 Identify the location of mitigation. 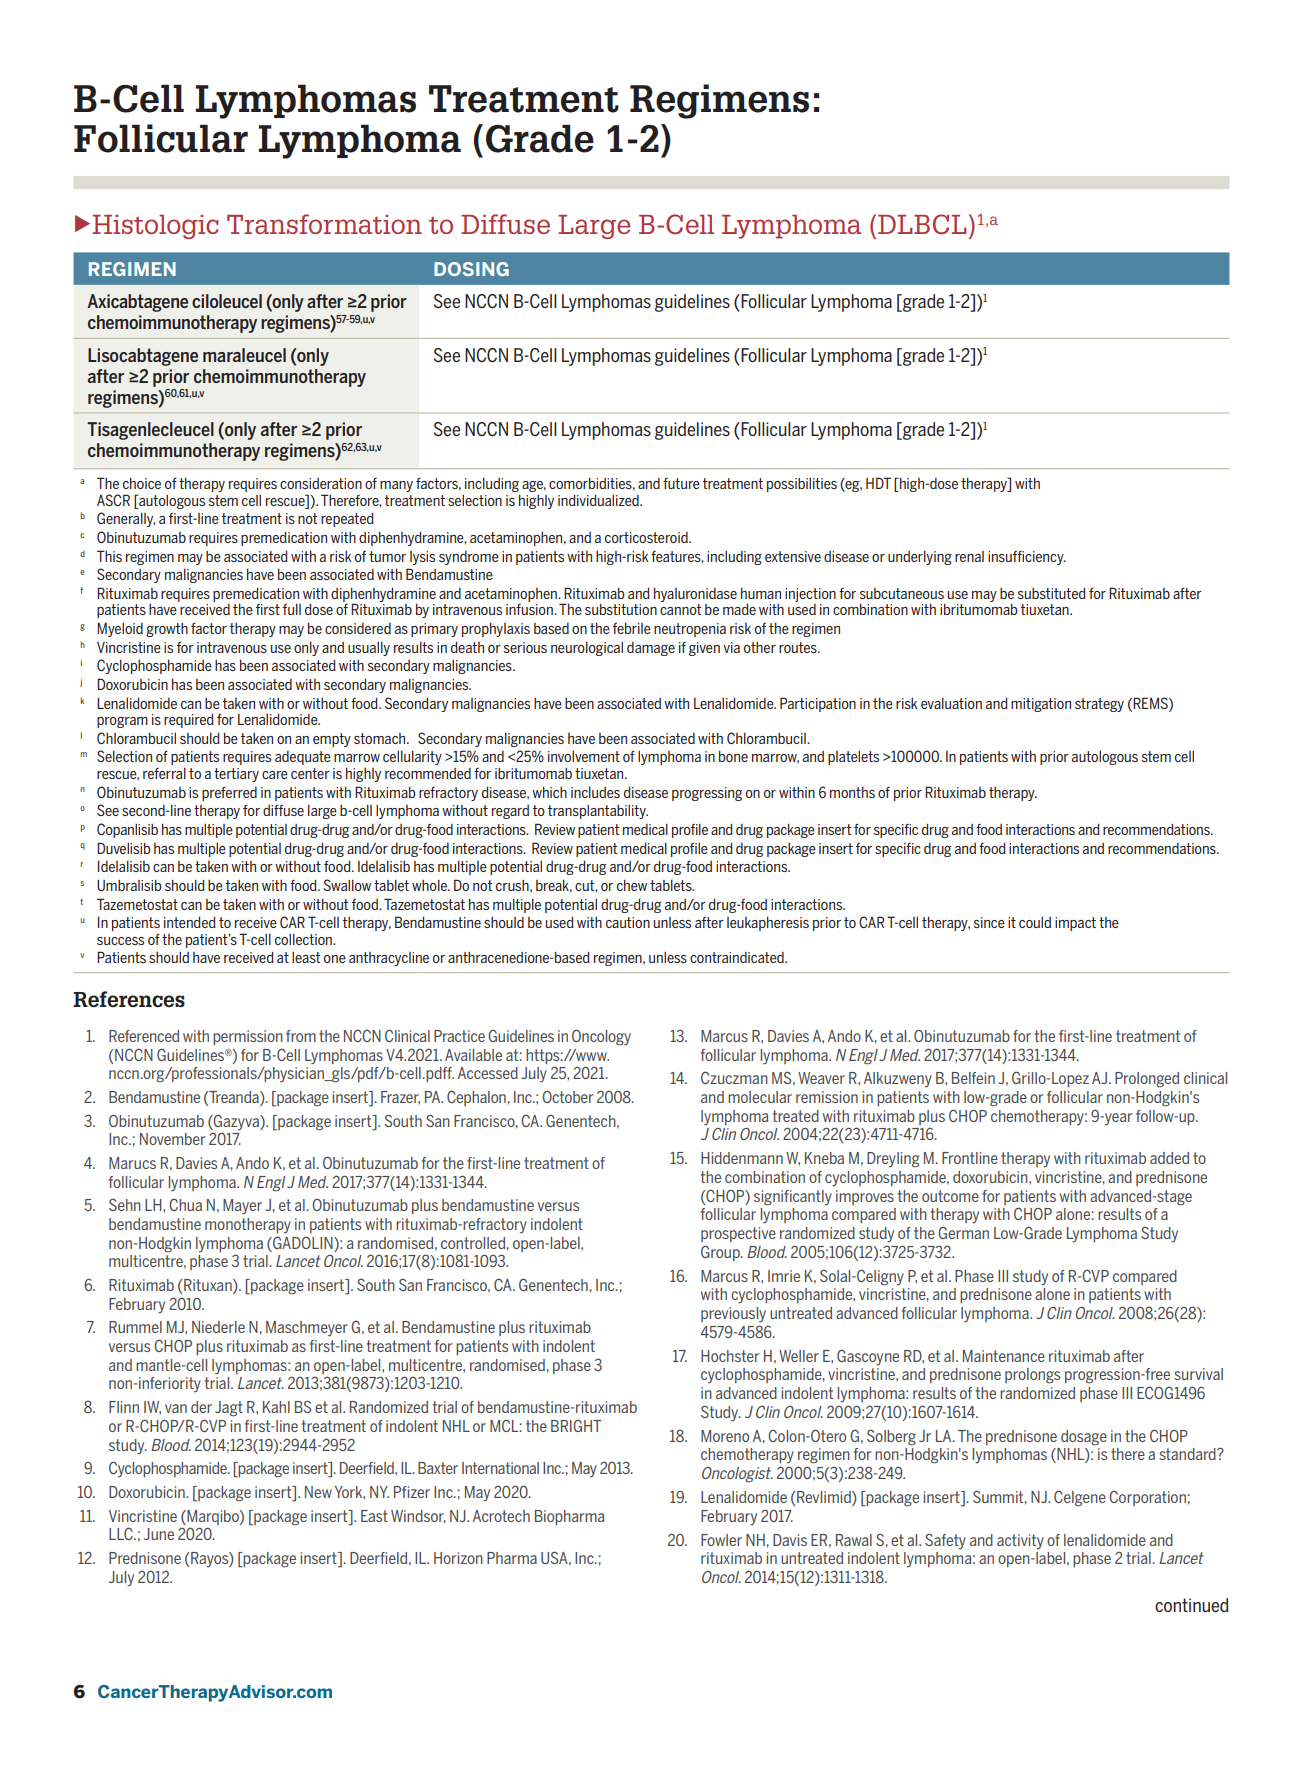
(1041, 705).
